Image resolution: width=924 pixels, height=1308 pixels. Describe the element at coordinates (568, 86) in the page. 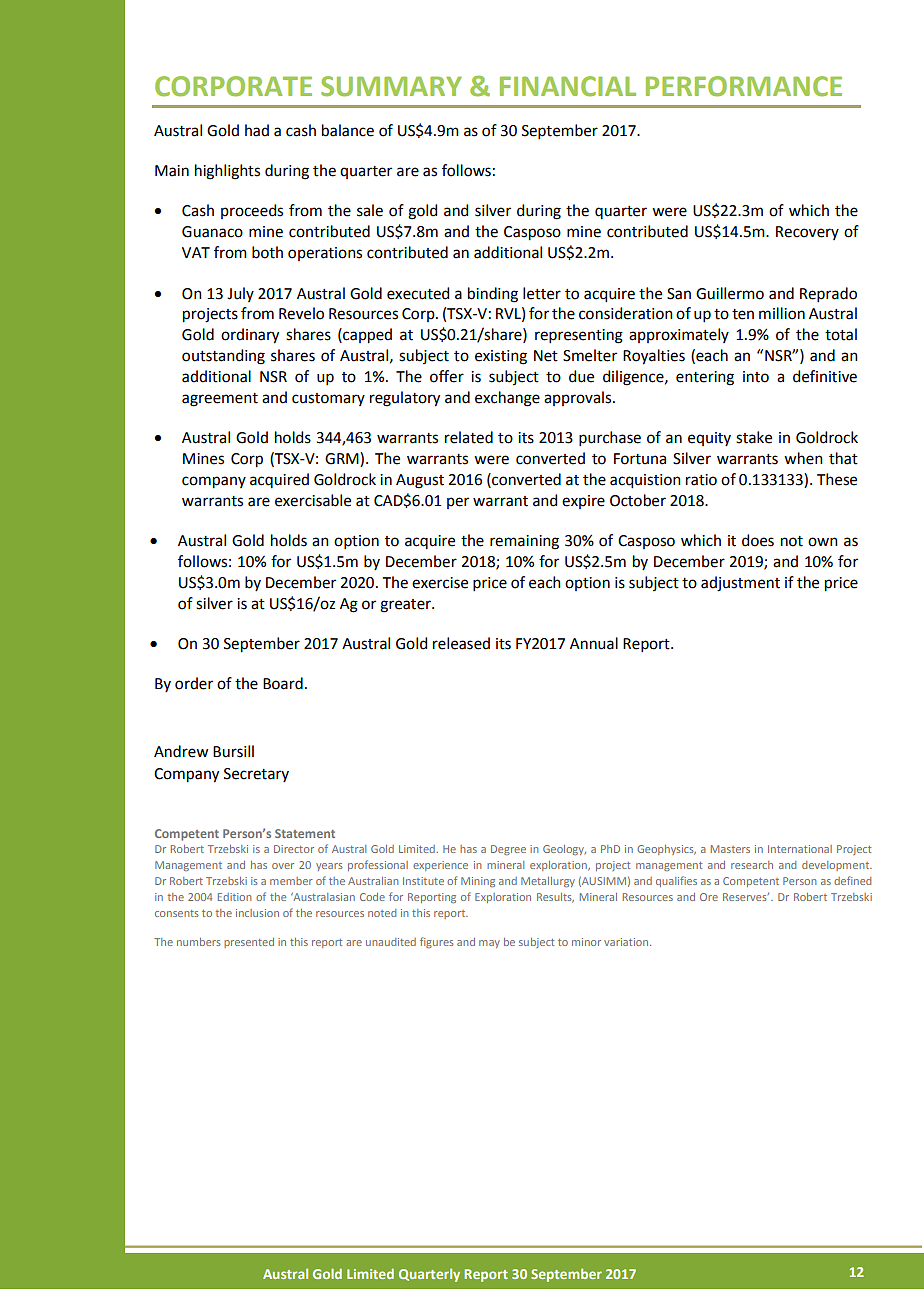

I see `FINANCIAL` at that location.
